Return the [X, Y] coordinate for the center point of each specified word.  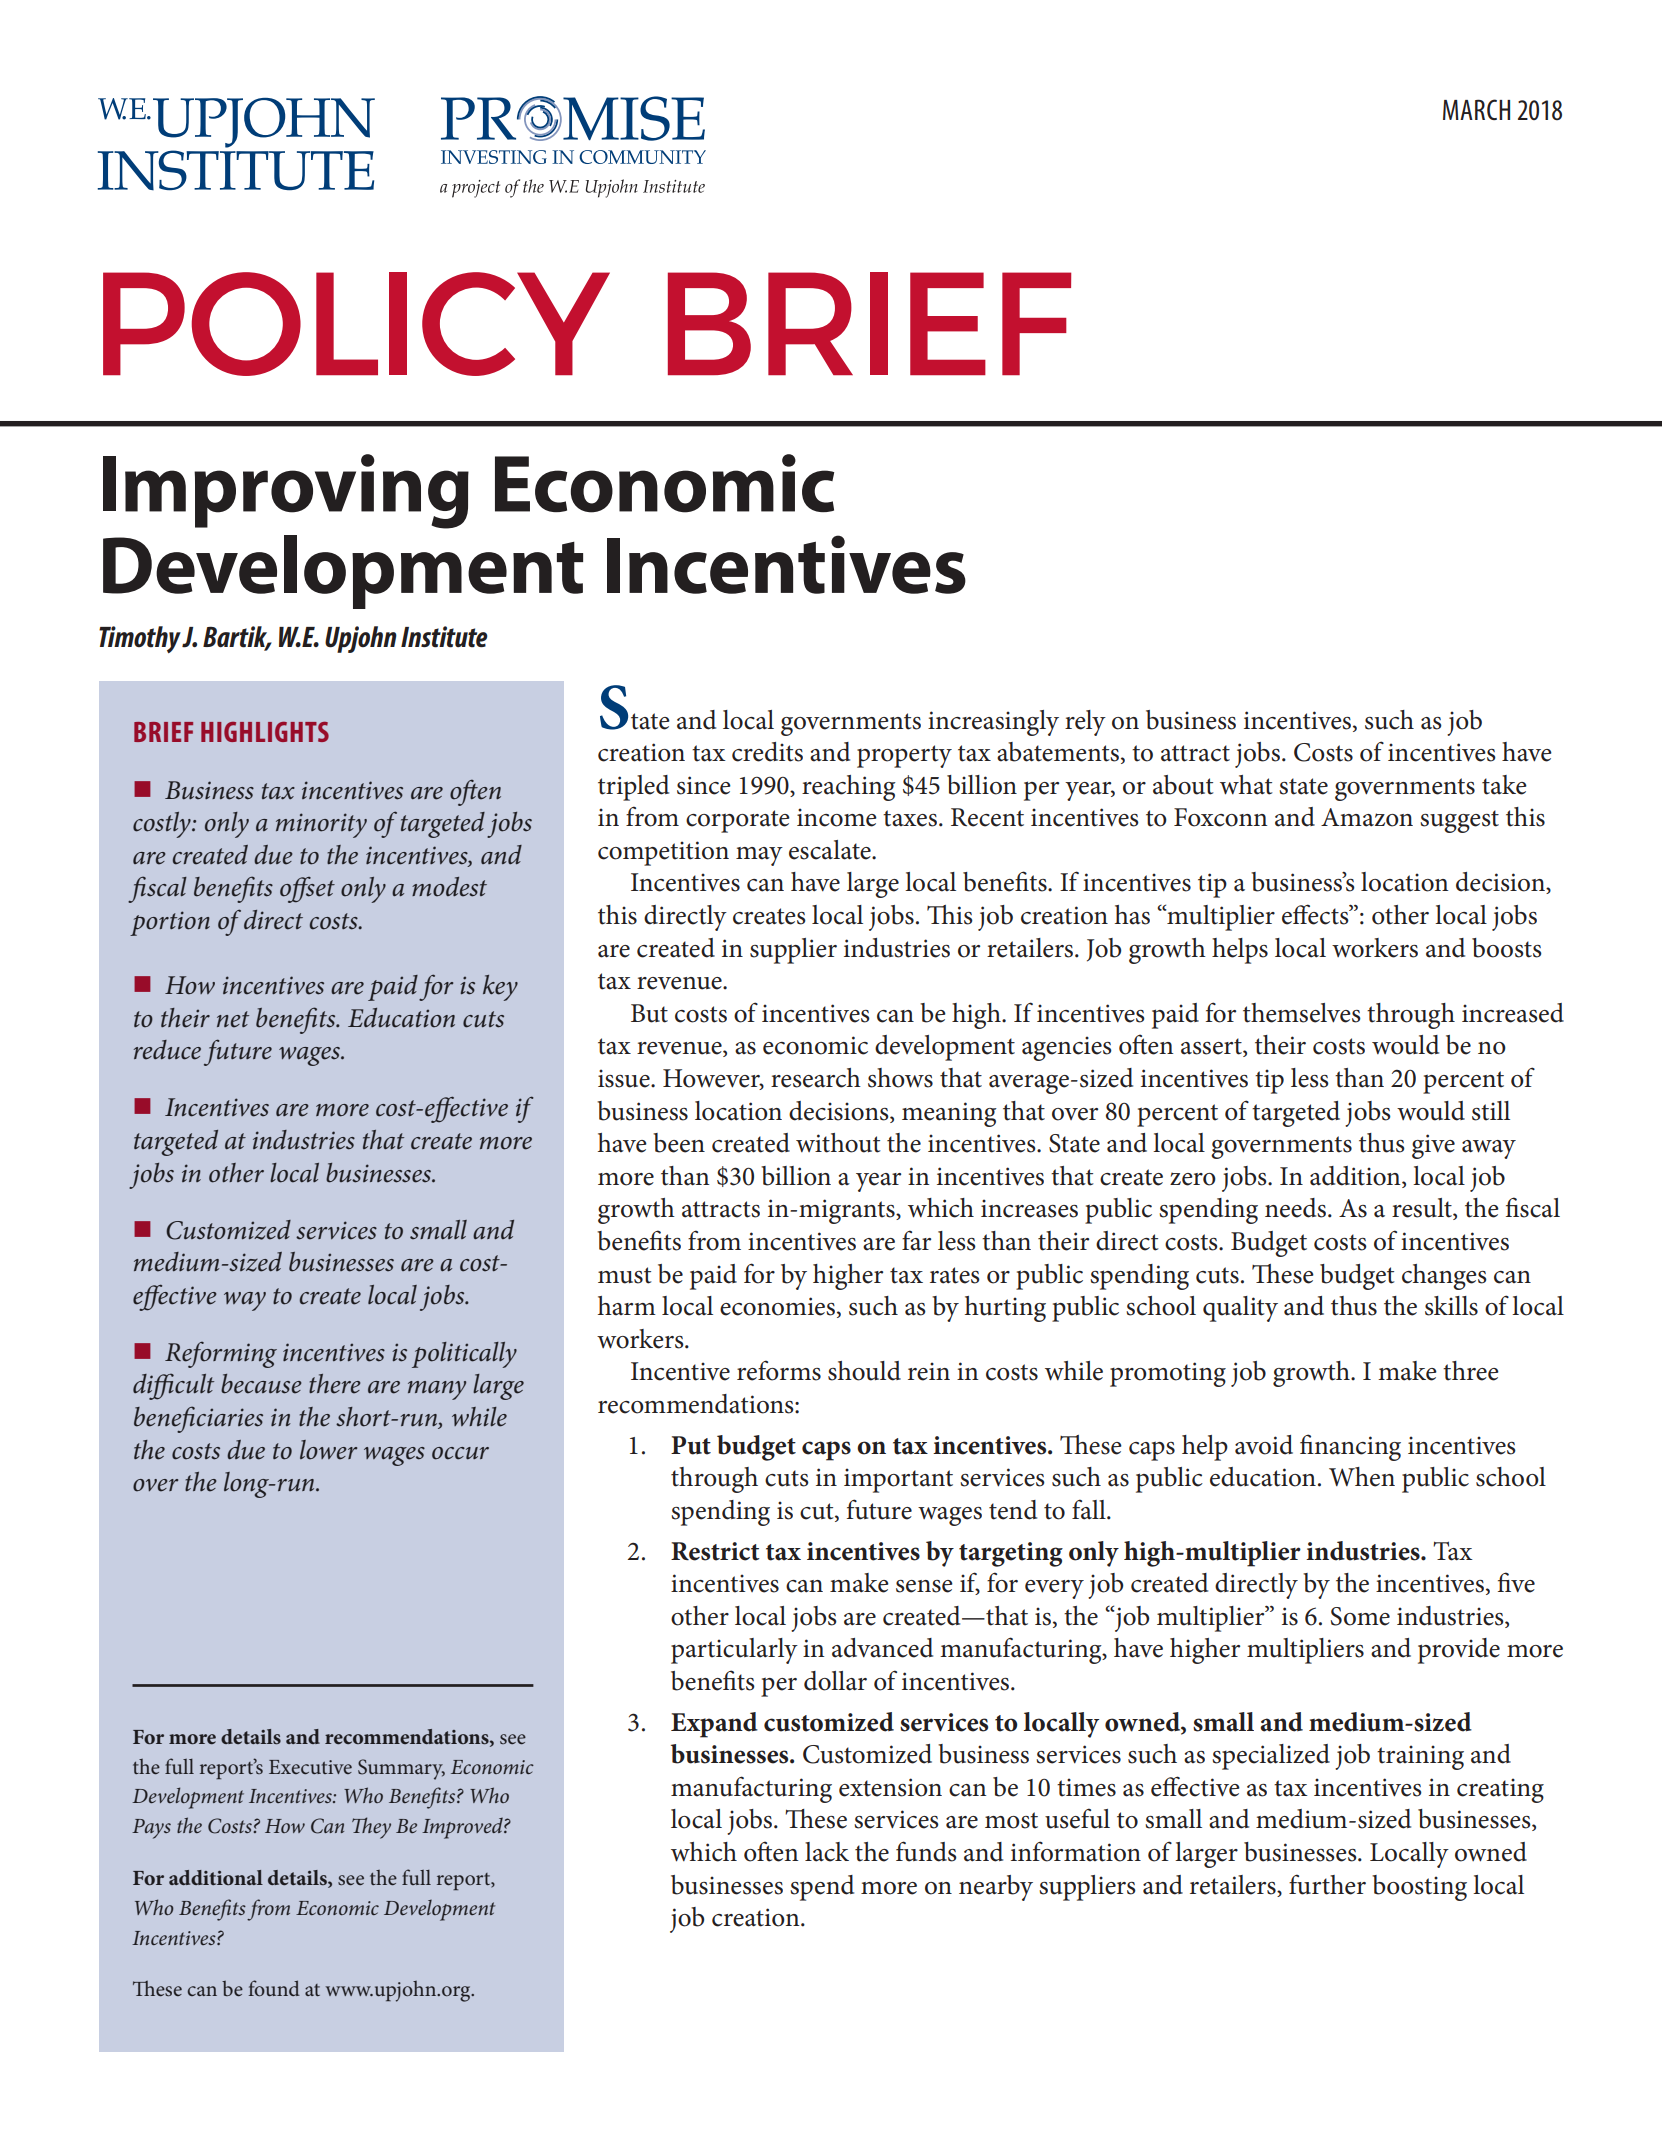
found [274, 1988]
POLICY [356, 324]
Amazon [1367, 817]
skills [1451, 1306]
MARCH [1476, 109]
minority [321, 825]
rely [1085, 723]
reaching [849, 788]
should [864, 1371]
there [335, 1384]
